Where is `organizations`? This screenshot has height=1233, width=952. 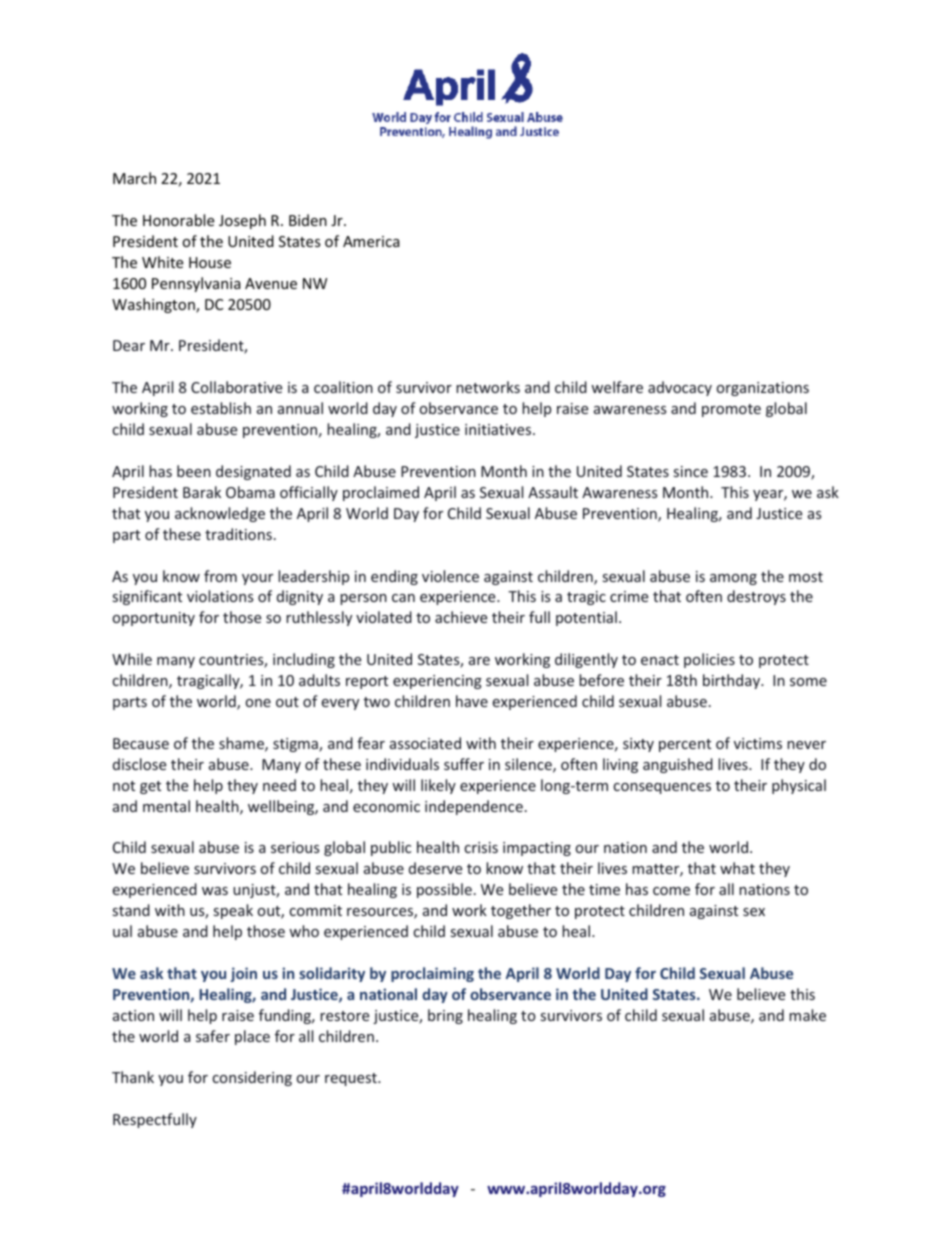 organizations is located at coordinates (763, 389).
